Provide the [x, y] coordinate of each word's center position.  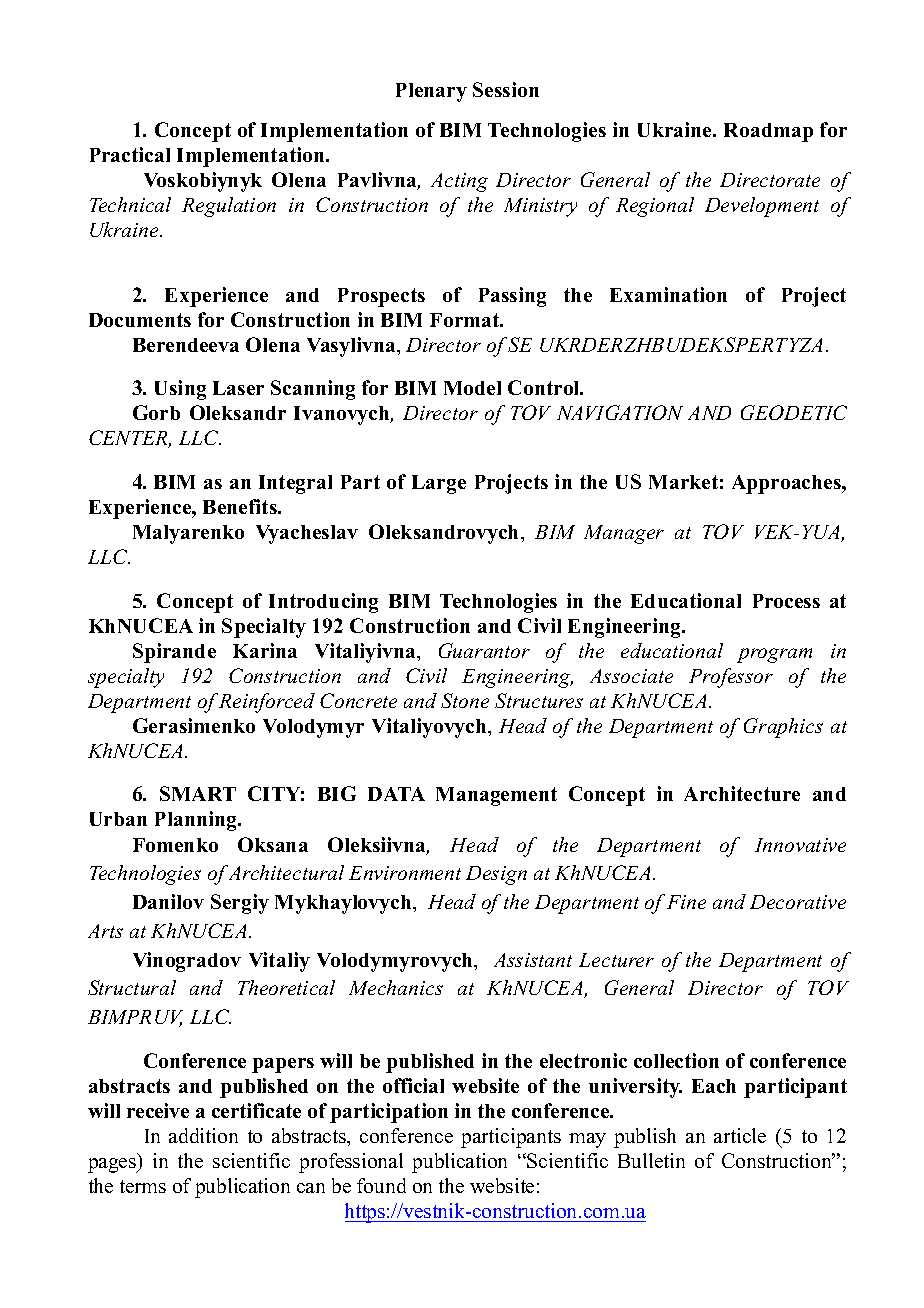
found [381, 1185]
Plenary [431, 92]
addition [203, 1135]
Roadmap [768, 132]
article [740, 1135]
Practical [130, 154]
